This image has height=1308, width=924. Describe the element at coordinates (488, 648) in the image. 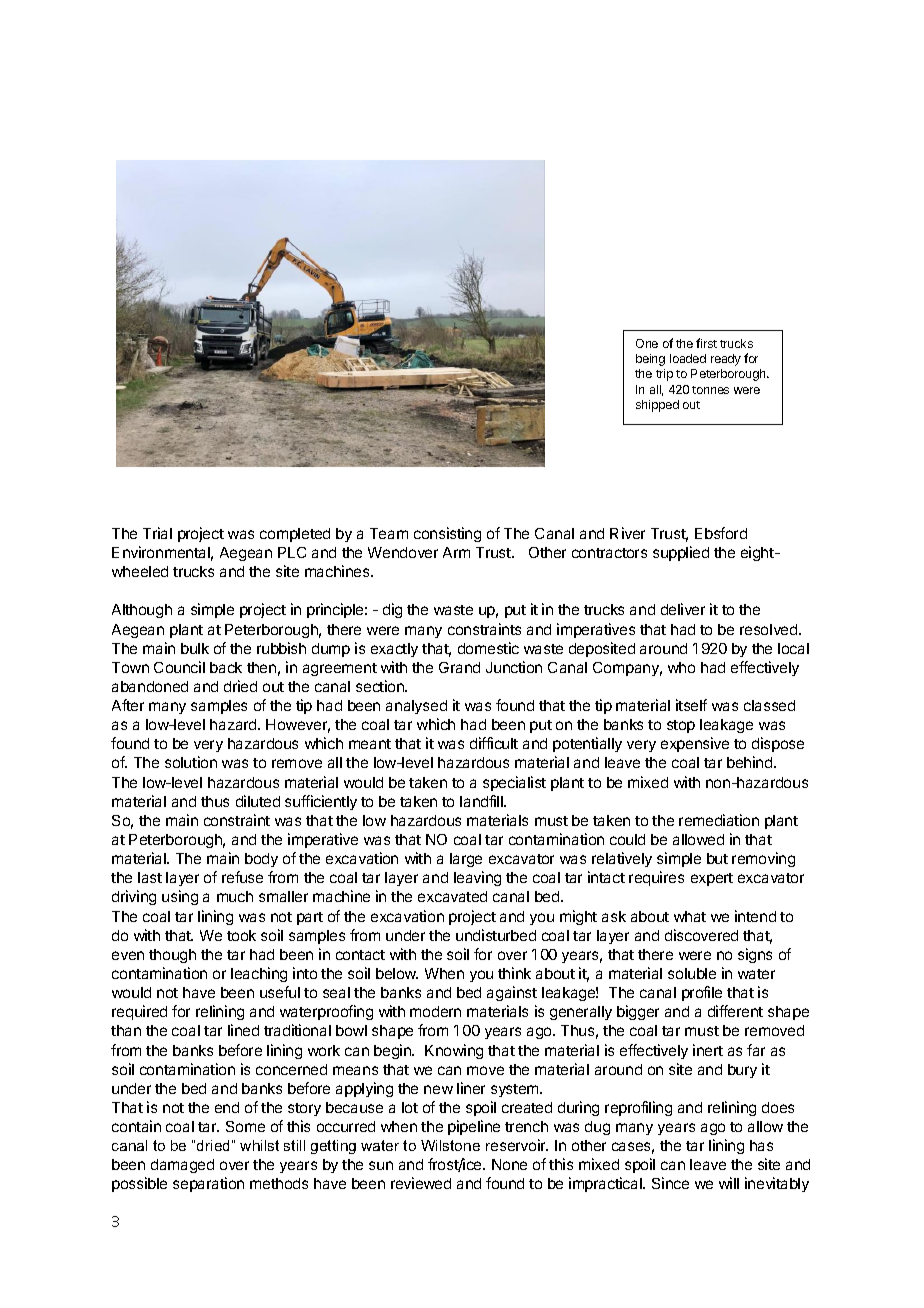

I see `domestic` at that location.
